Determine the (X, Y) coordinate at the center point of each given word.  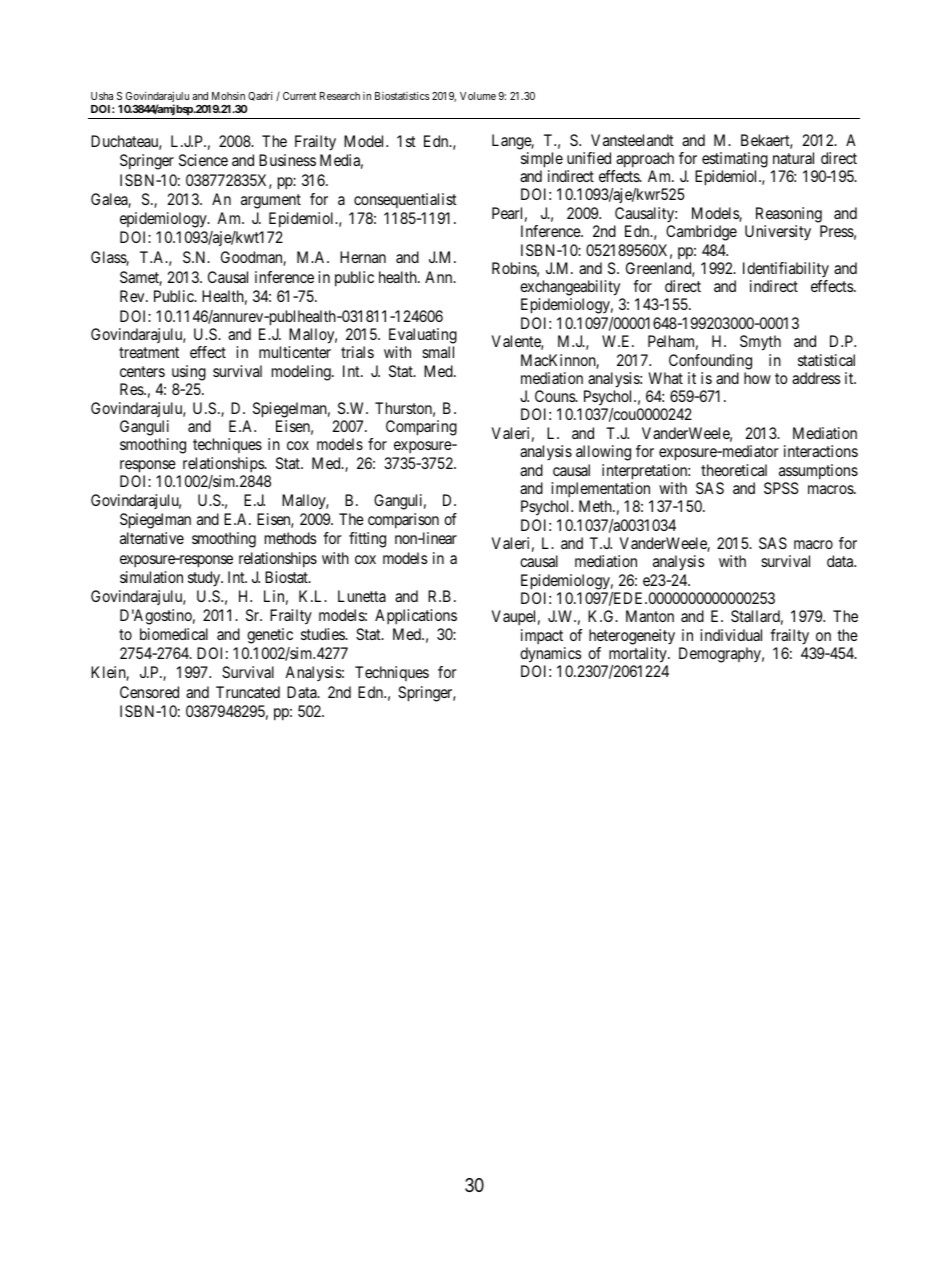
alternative (152, 538)
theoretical (734, 470)
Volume (478, 96)
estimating (735, 160)
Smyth (760, 343)
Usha (102, 96)
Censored (149, 692)
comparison (403, 521)
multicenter (295, 352)
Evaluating (423, 337)
